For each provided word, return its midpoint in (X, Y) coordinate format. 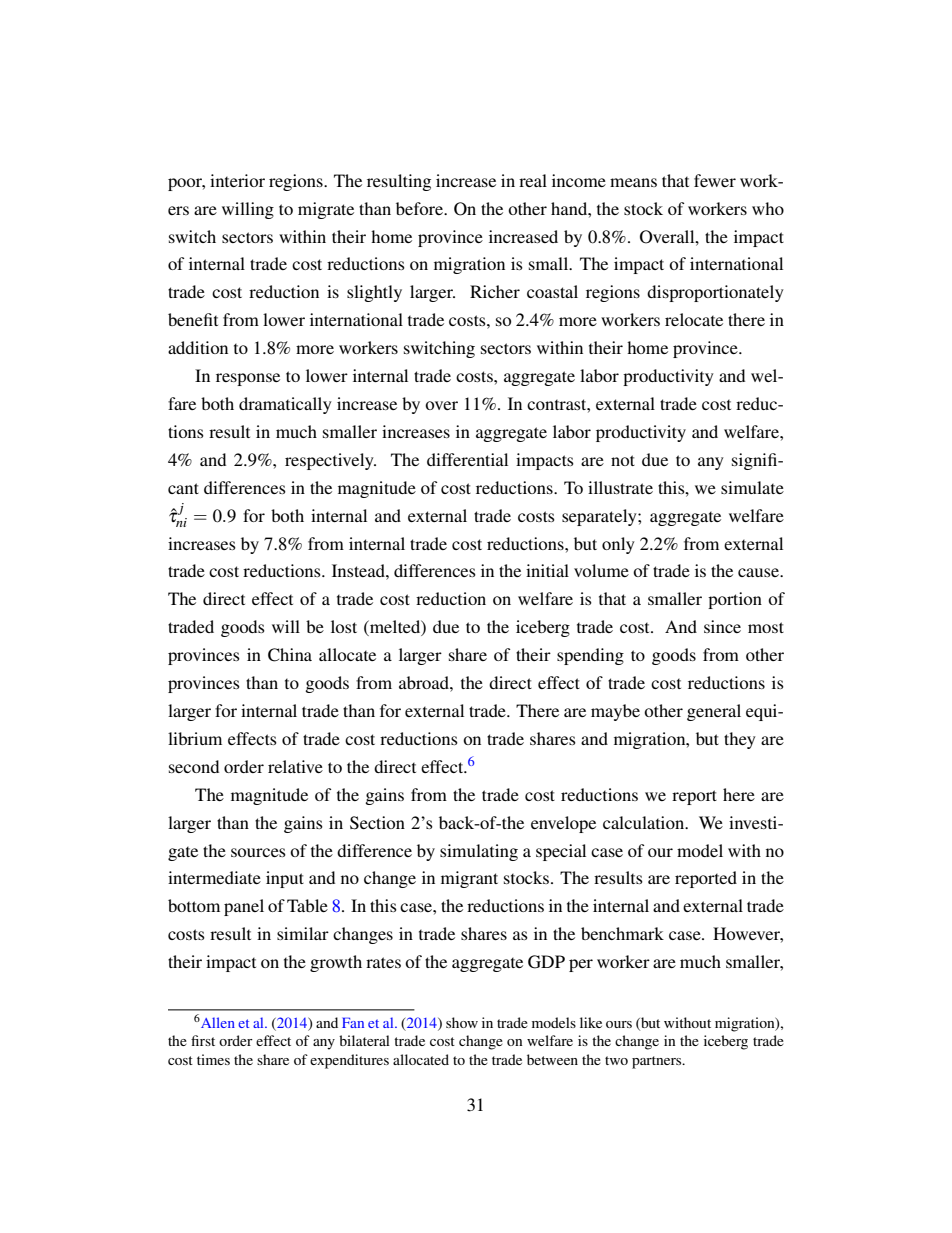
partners (658, 1062)
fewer (715, 180)
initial (547, 570)
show (462, 1022)
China (290, 655)
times (213, 1059)
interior (237, 180)
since (722, 626)
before (420, 208)
